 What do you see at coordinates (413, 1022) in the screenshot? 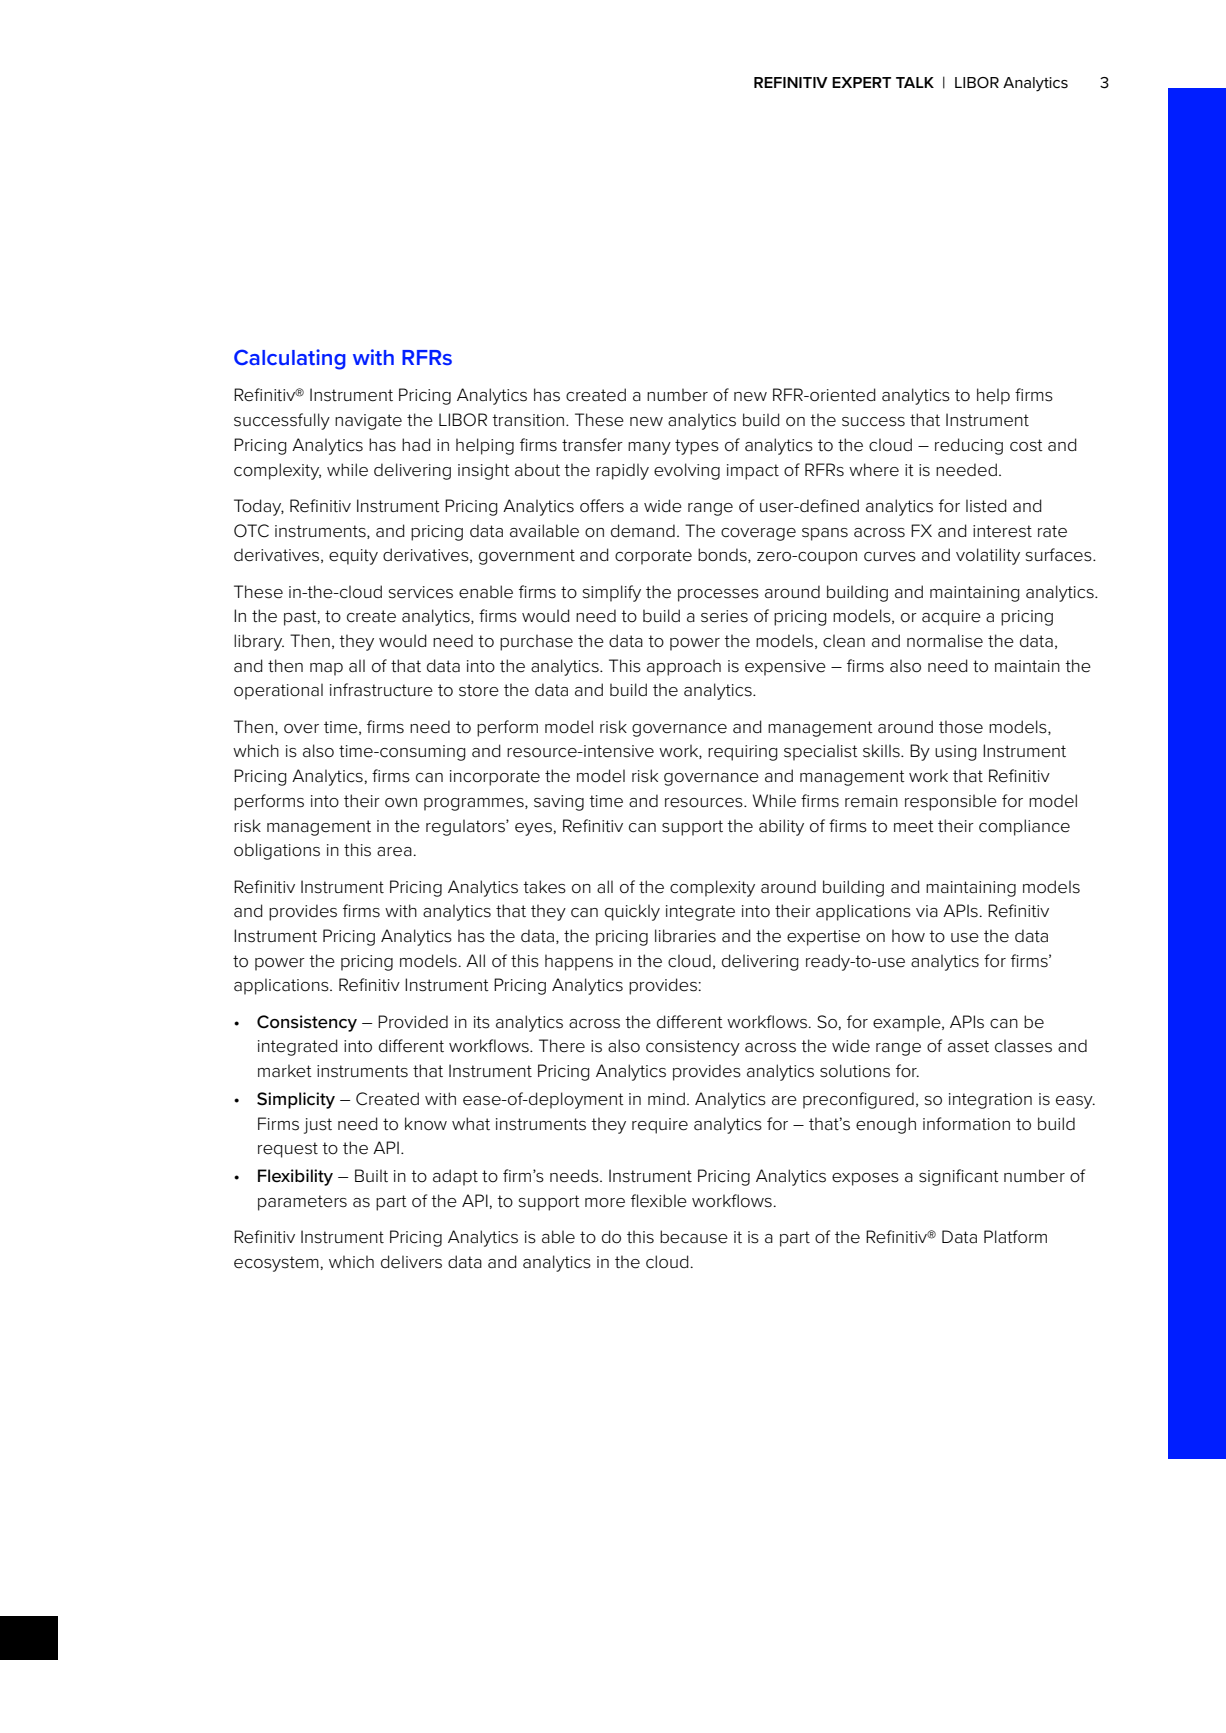
I see `Provided` at bounding box center [413, 1022].
